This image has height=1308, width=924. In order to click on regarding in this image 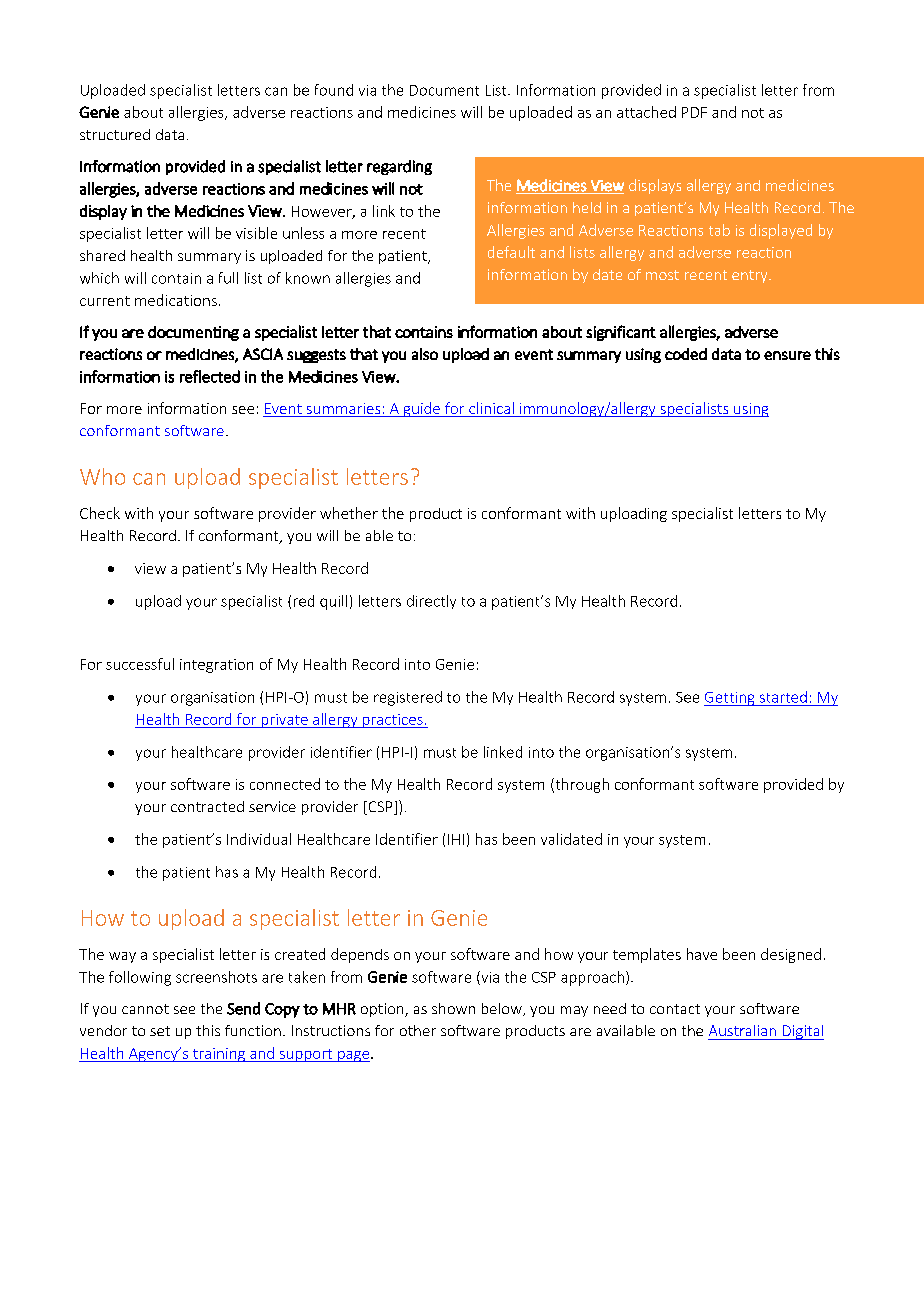, I will do `click(399, 167)`.
